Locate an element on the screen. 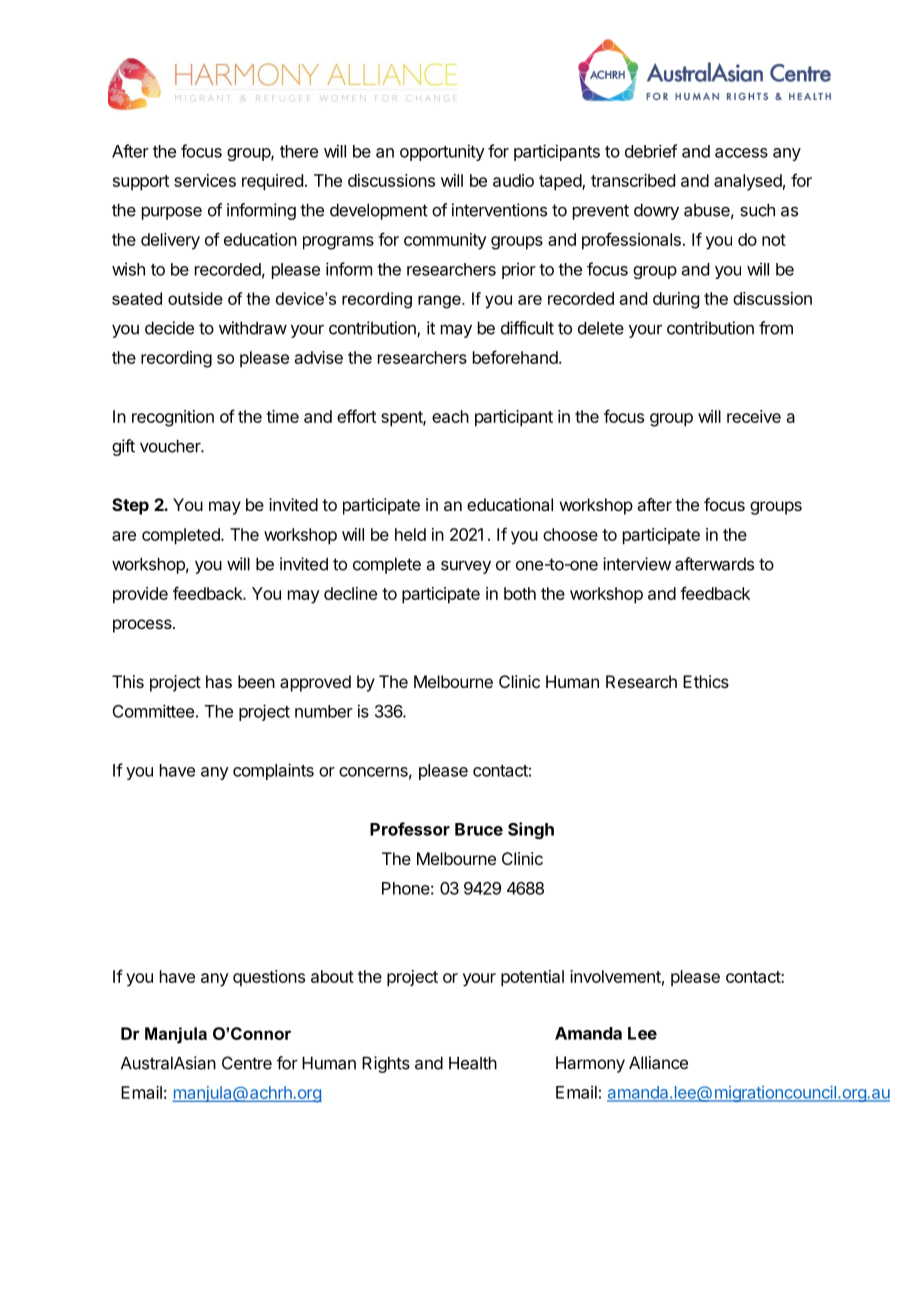 This screenshot has width=924, height=1308. survey is located at coordinates (466, 567).
